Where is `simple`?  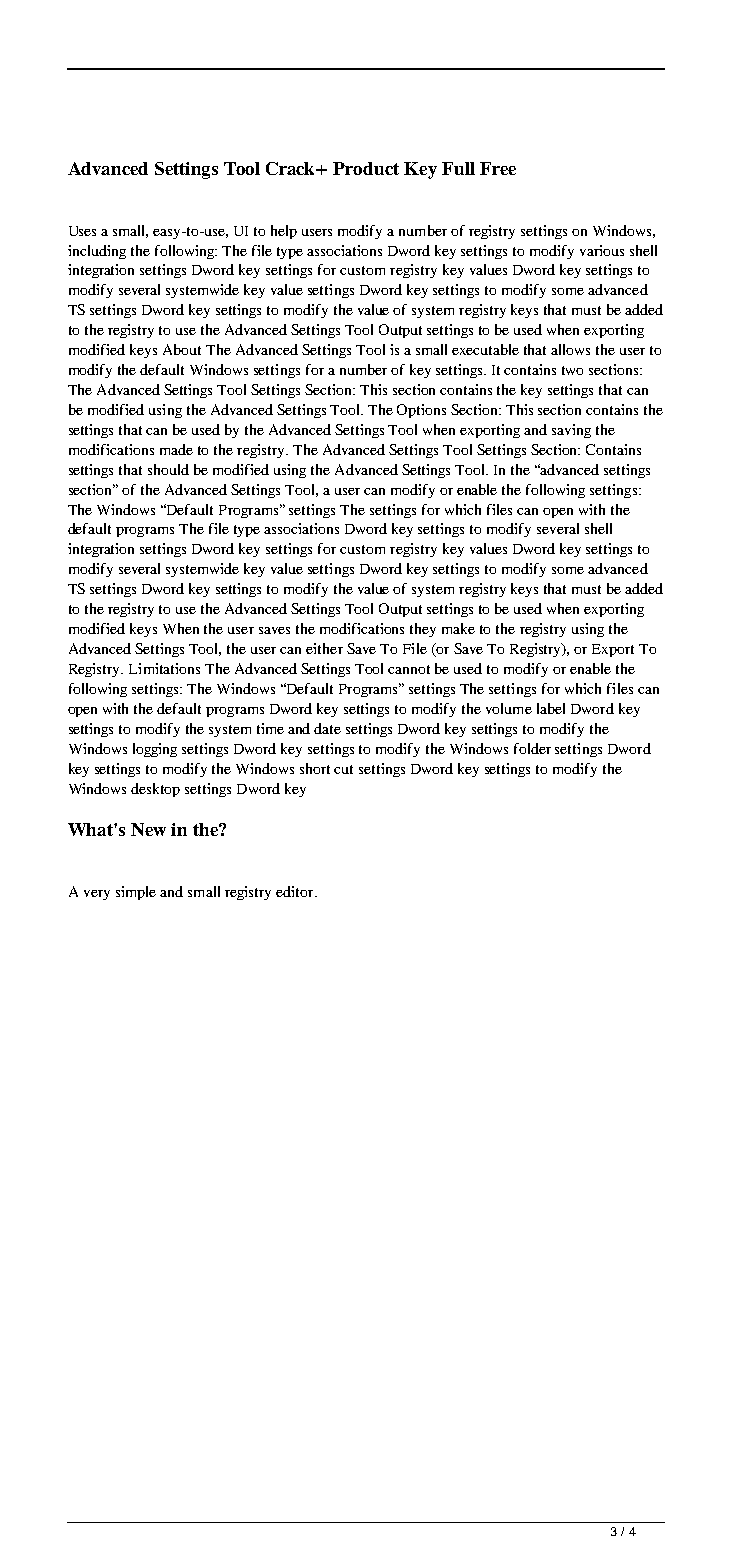 simple is located at coordinates (136, 893).
